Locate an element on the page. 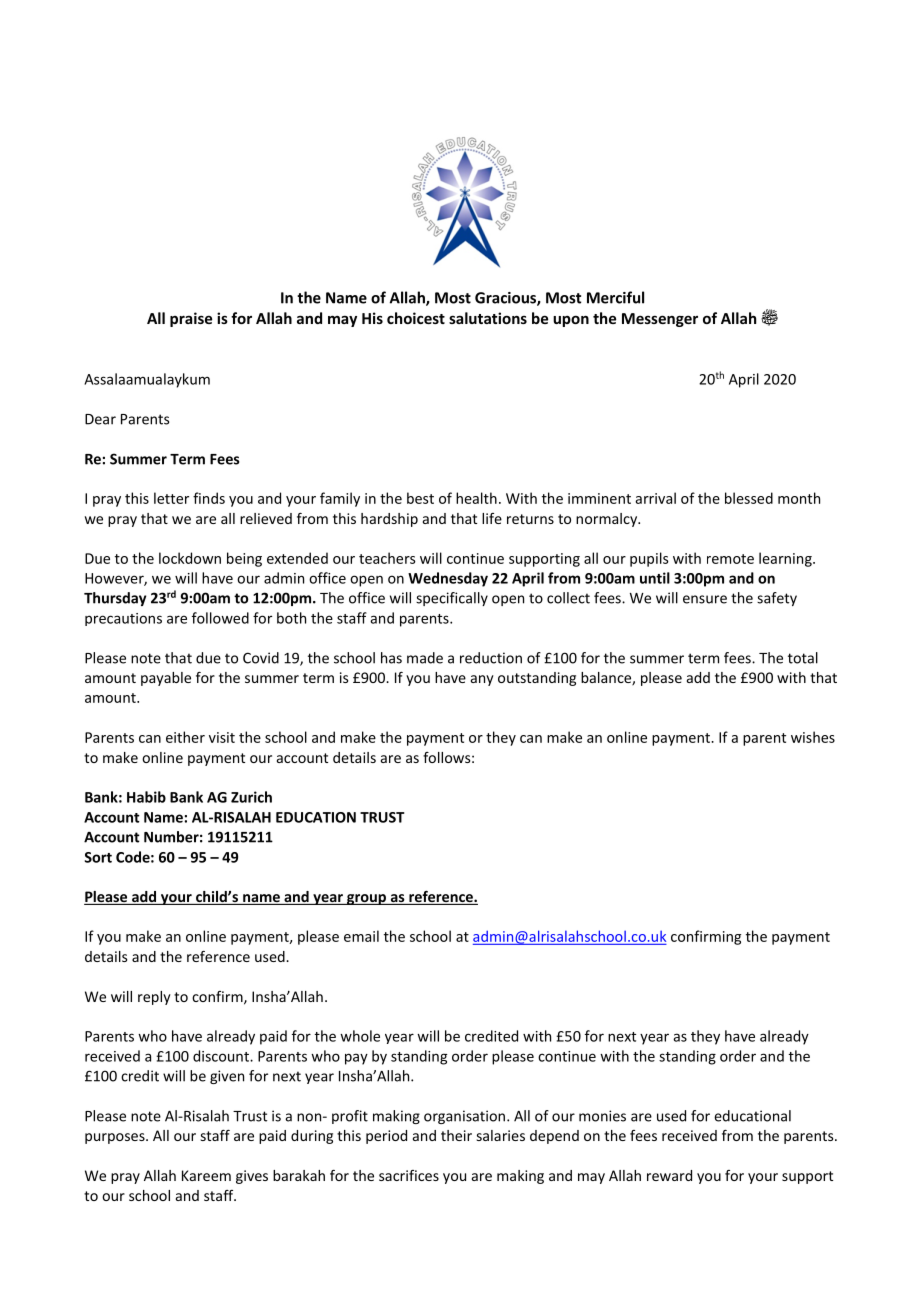 Image resolution: width=924 pixels, height=1308 pixels. group is located at coordinates (366, 899).
